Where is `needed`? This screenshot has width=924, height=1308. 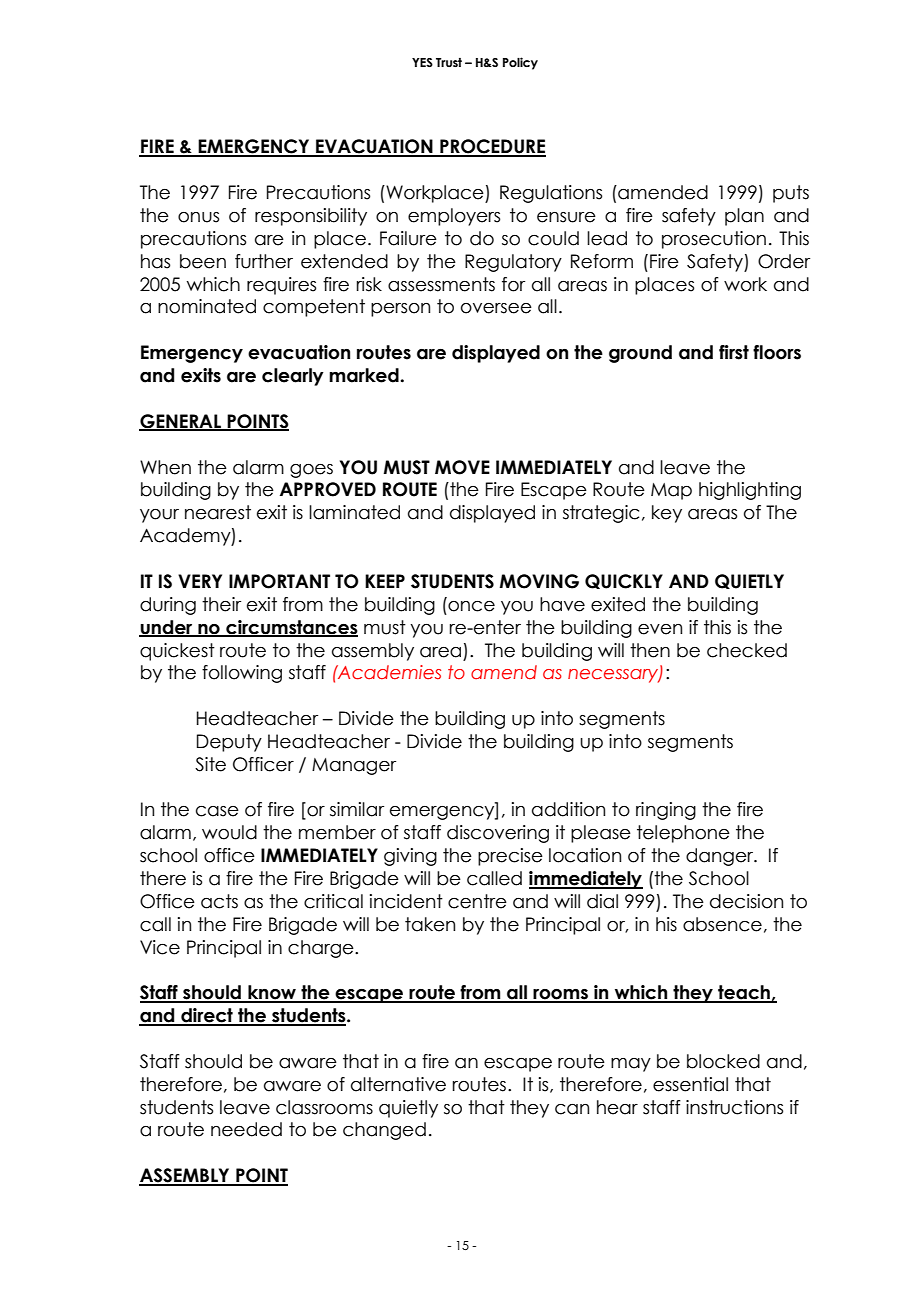
needed is located at coordinates (246, 1129).
